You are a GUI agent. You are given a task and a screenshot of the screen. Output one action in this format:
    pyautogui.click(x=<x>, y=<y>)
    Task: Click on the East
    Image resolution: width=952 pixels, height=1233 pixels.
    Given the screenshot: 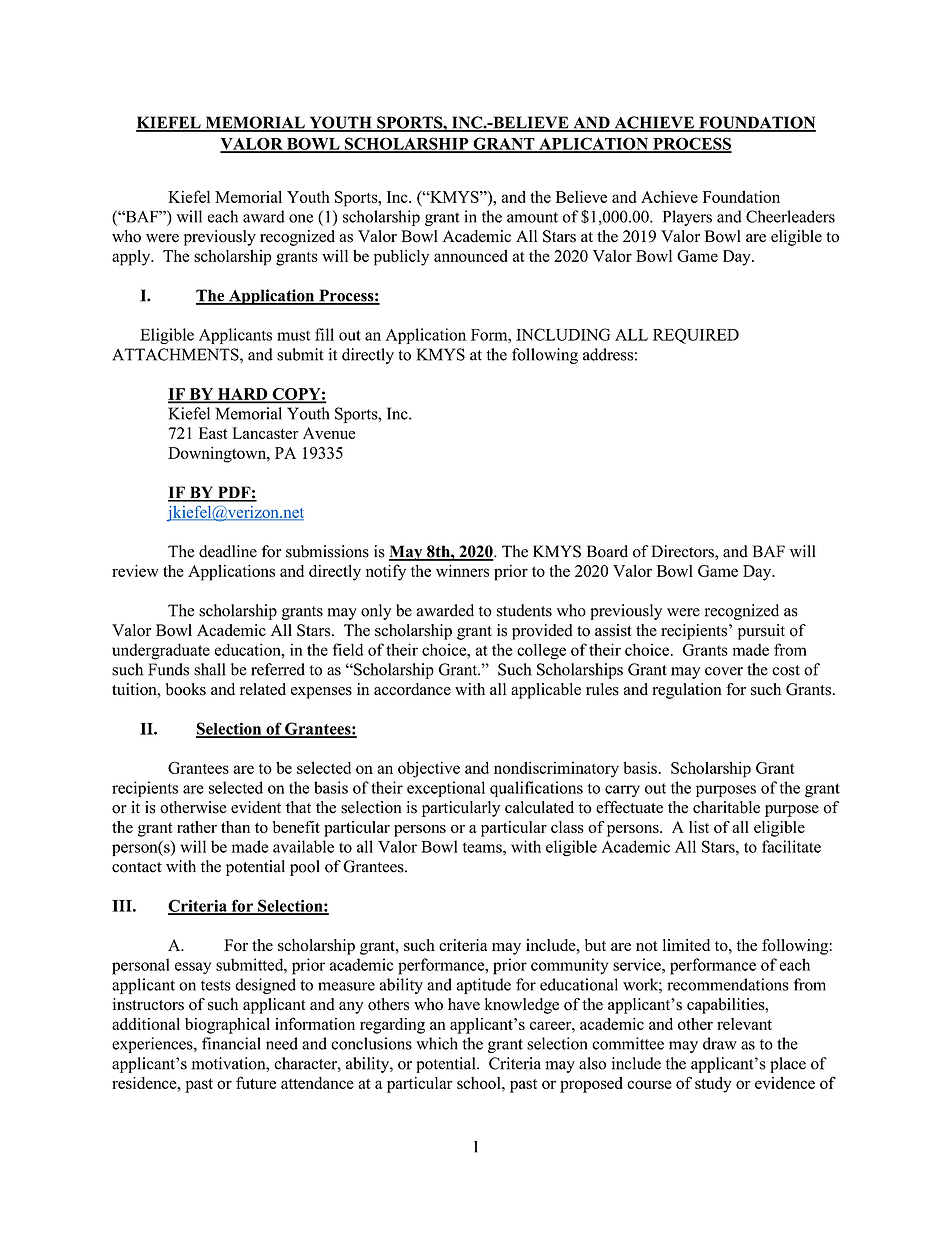 What is the action you would take?
    pyautogui.click(x=213, y=433)
